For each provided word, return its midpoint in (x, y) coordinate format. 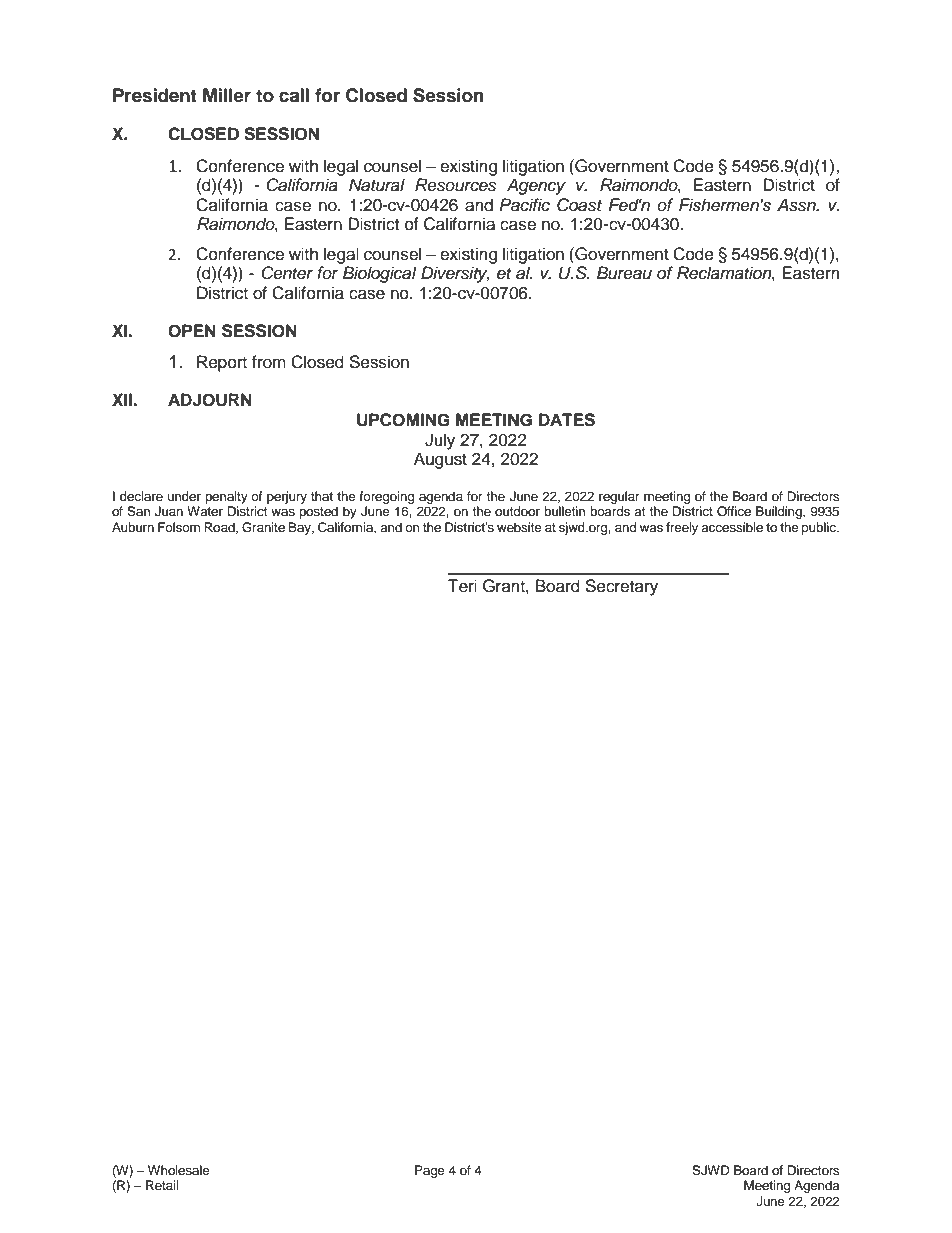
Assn (797, 205)
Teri (462, 586)
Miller (227, 95)
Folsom (179, 527)
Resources (455, 185)
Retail (162, 1185)
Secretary (621, 587)
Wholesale (179, 1170)
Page (430, 1171)
